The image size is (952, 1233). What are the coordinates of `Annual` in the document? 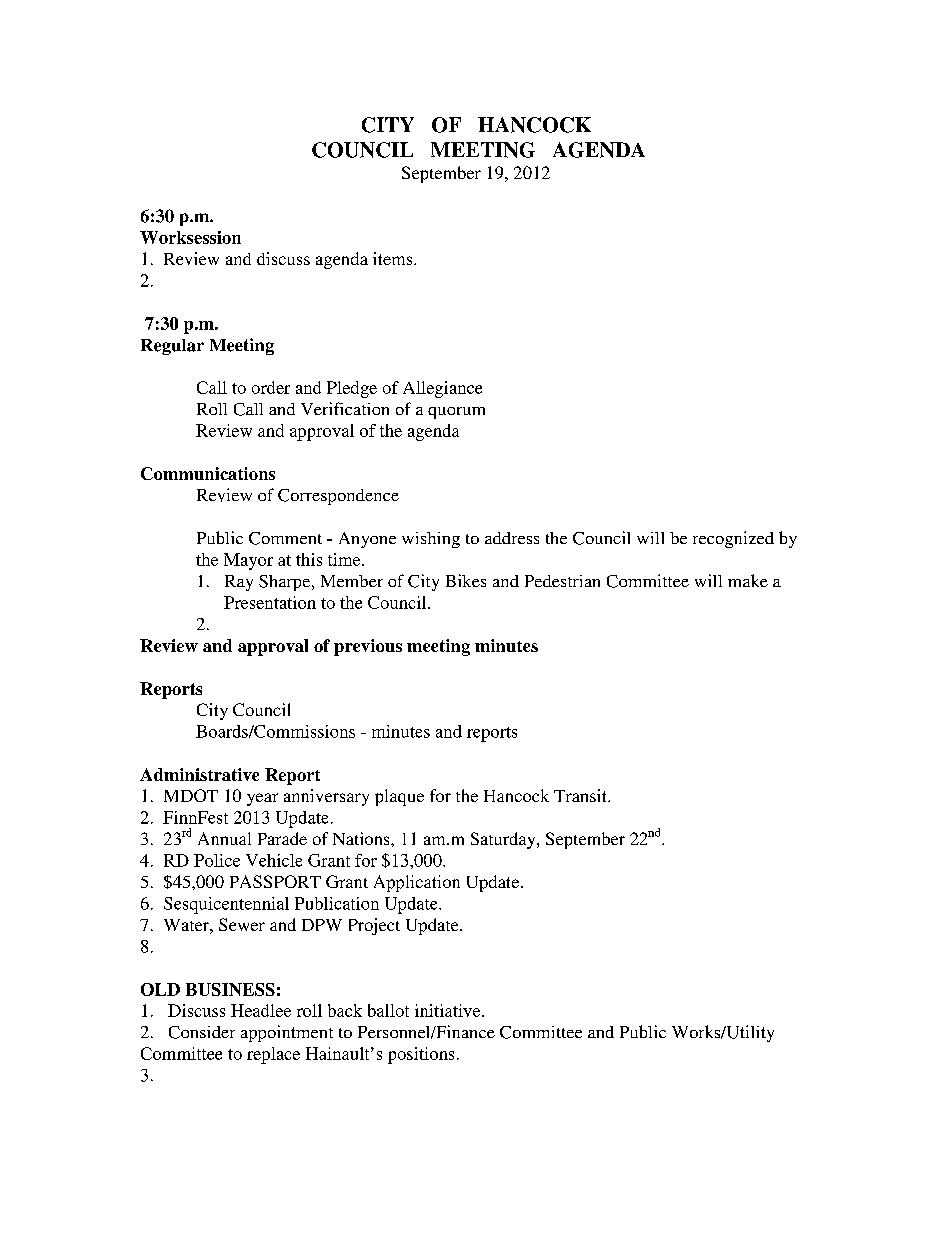 It's located at (224, 838).
